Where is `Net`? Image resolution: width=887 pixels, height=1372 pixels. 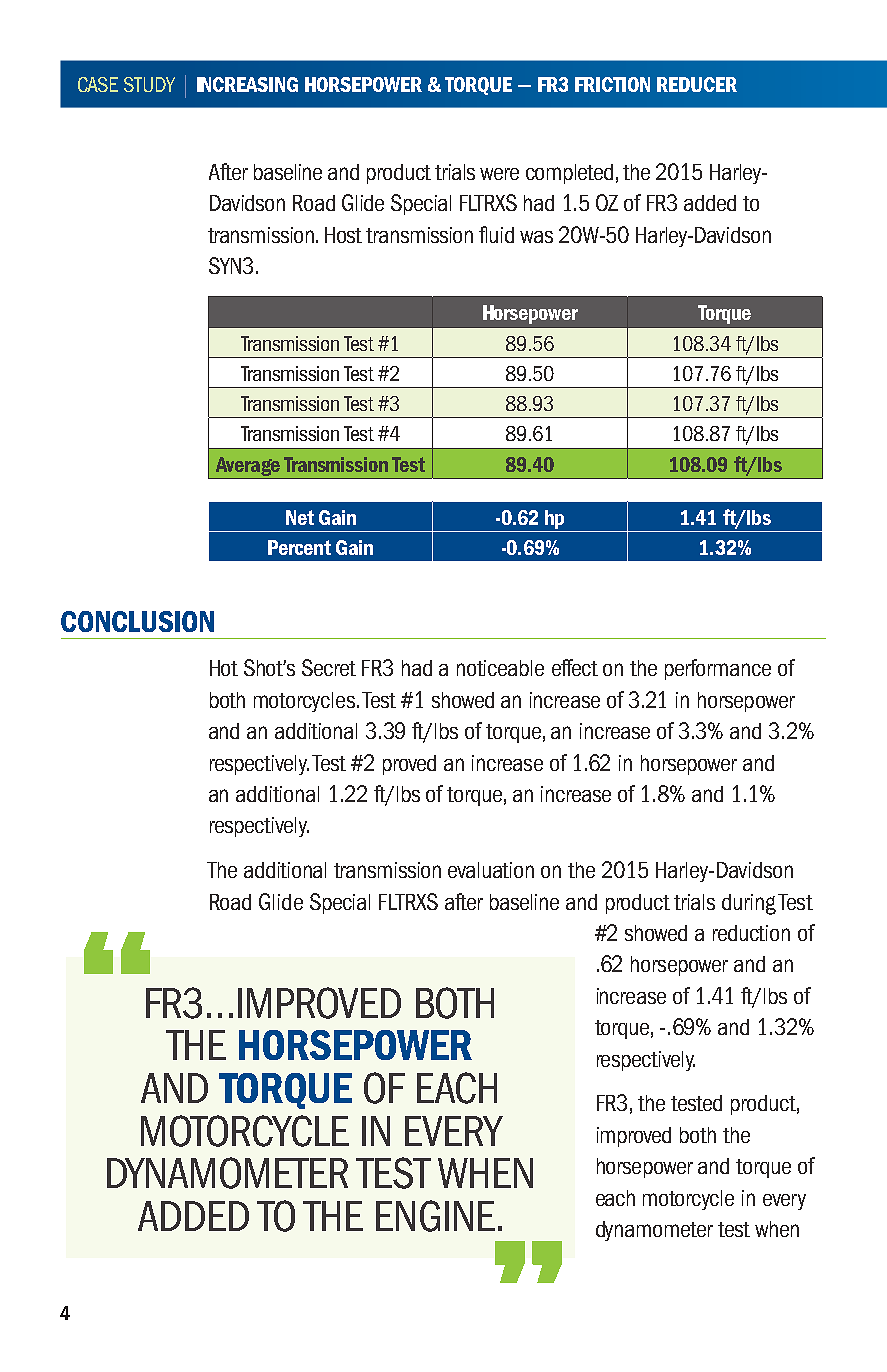 Net is located at coordinates (300, 517).
